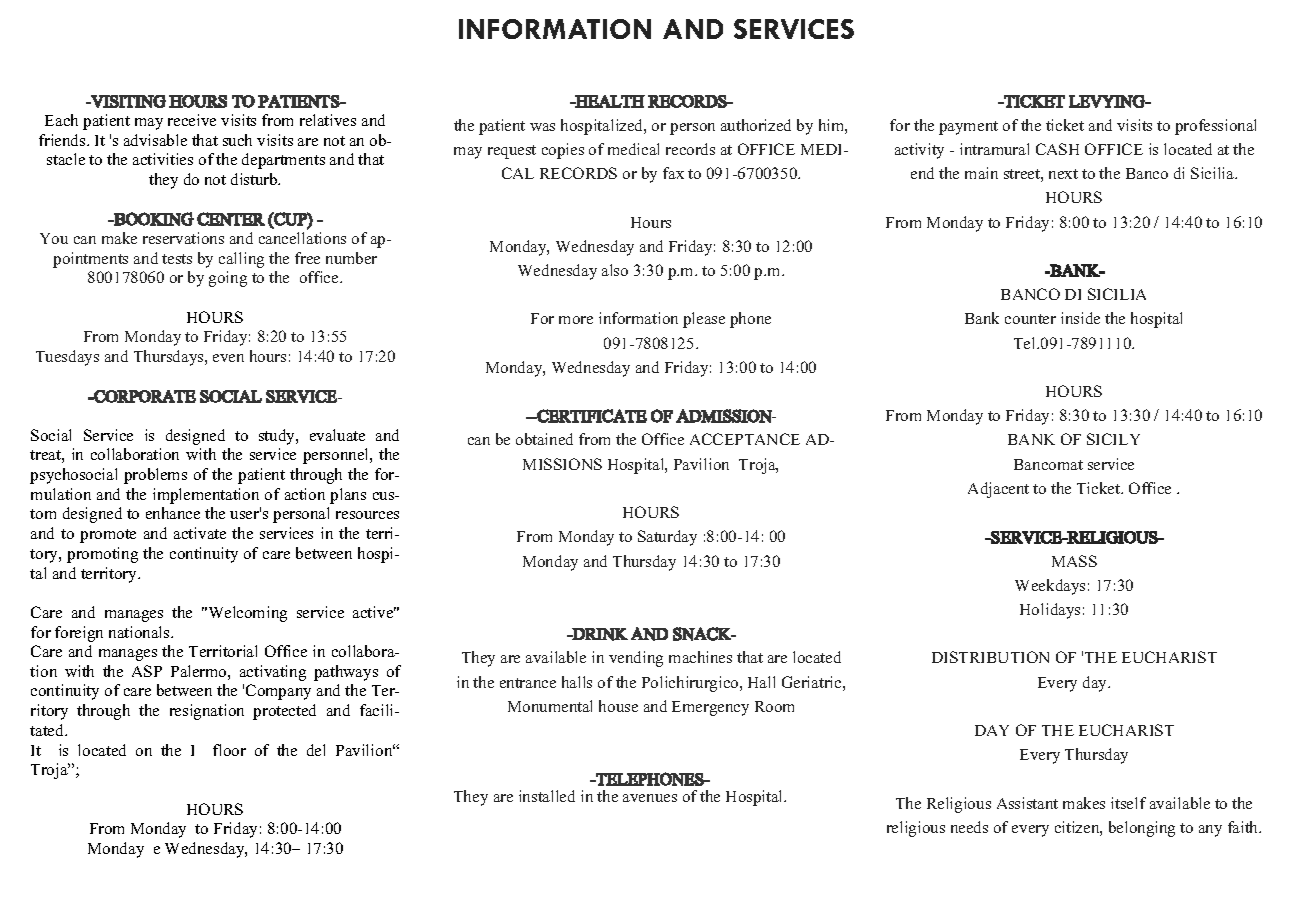  I want to click on avenues, so click(650, 798).
